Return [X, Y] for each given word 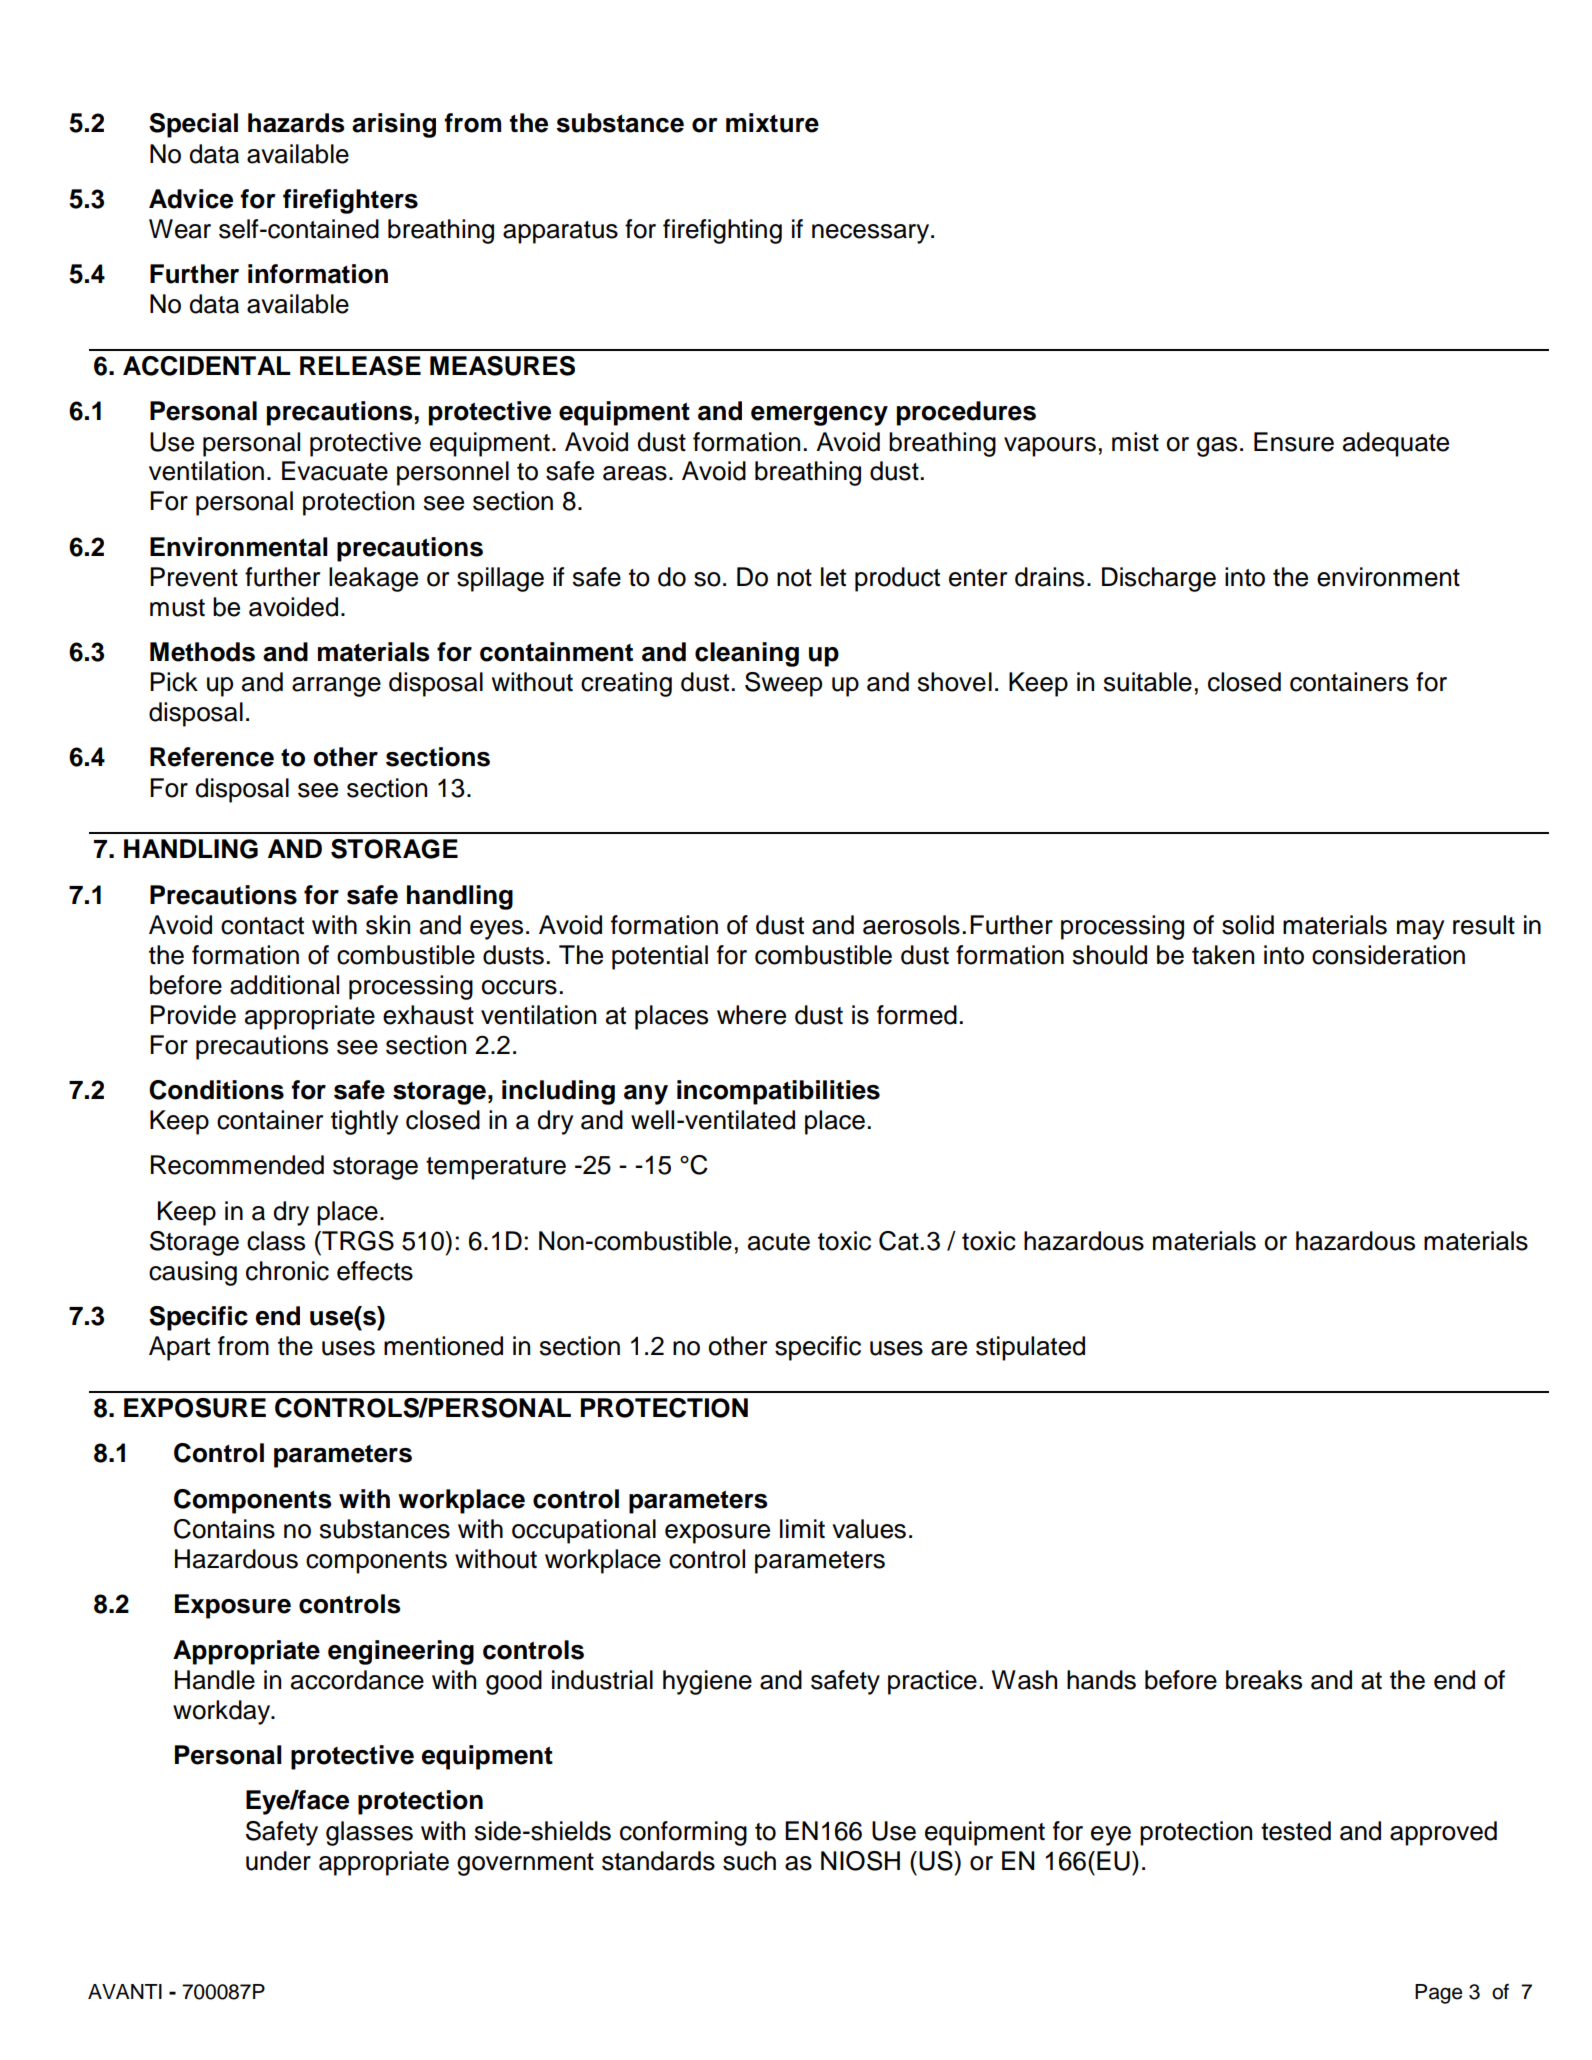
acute [779, 1242]
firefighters [350, 201]
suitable [1148, 682]
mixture [772, 123]
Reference [212, 757]
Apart [179, 1348]
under [278, 1861]
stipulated [1030, 1348]
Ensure [1294, 442]
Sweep [783, 684]
